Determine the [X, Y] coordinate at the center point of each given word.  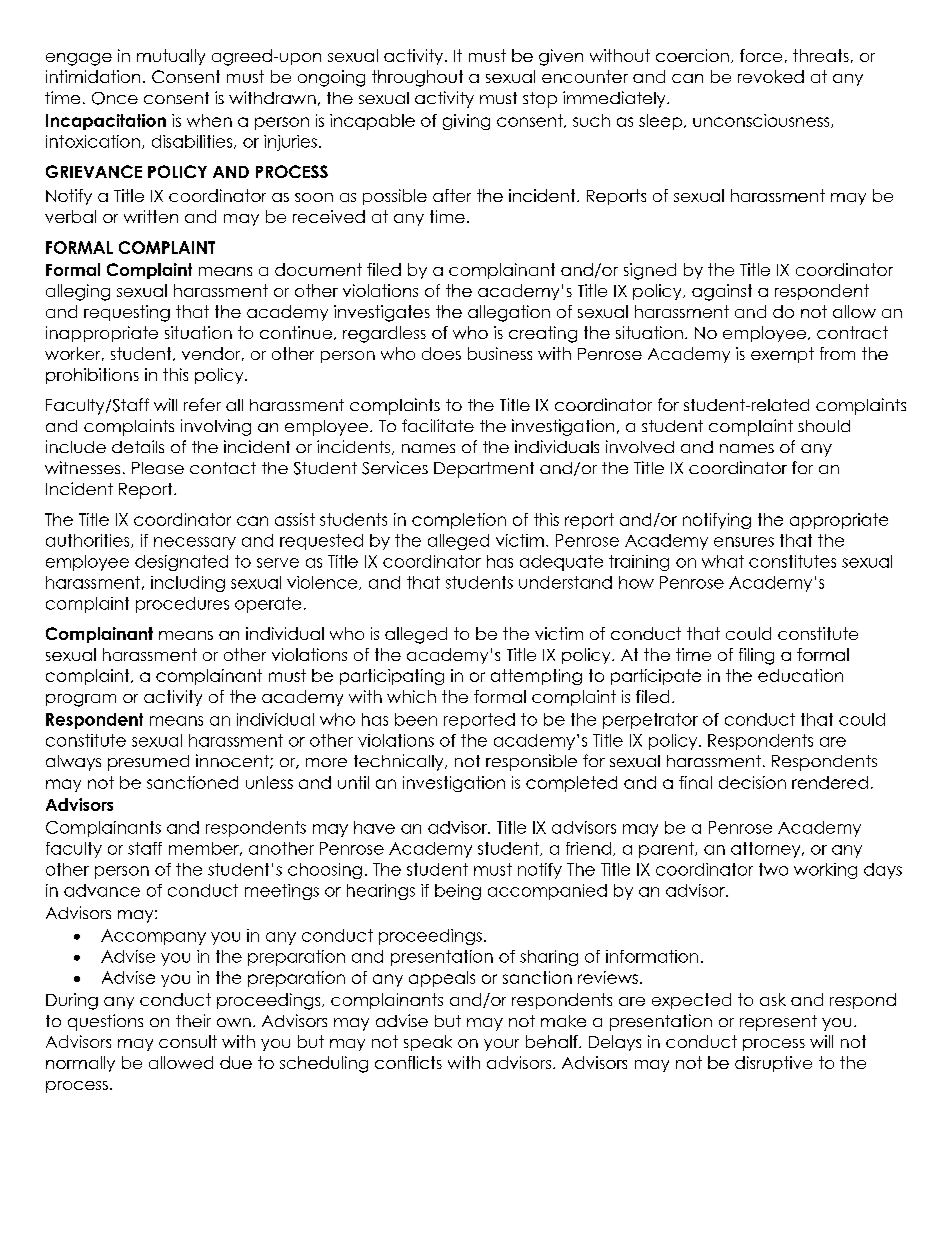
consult [188, 1041]
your [501, 1045]
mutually [171, 57]
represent [778, 1023]
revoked [771, 76]
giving [466, 122]
